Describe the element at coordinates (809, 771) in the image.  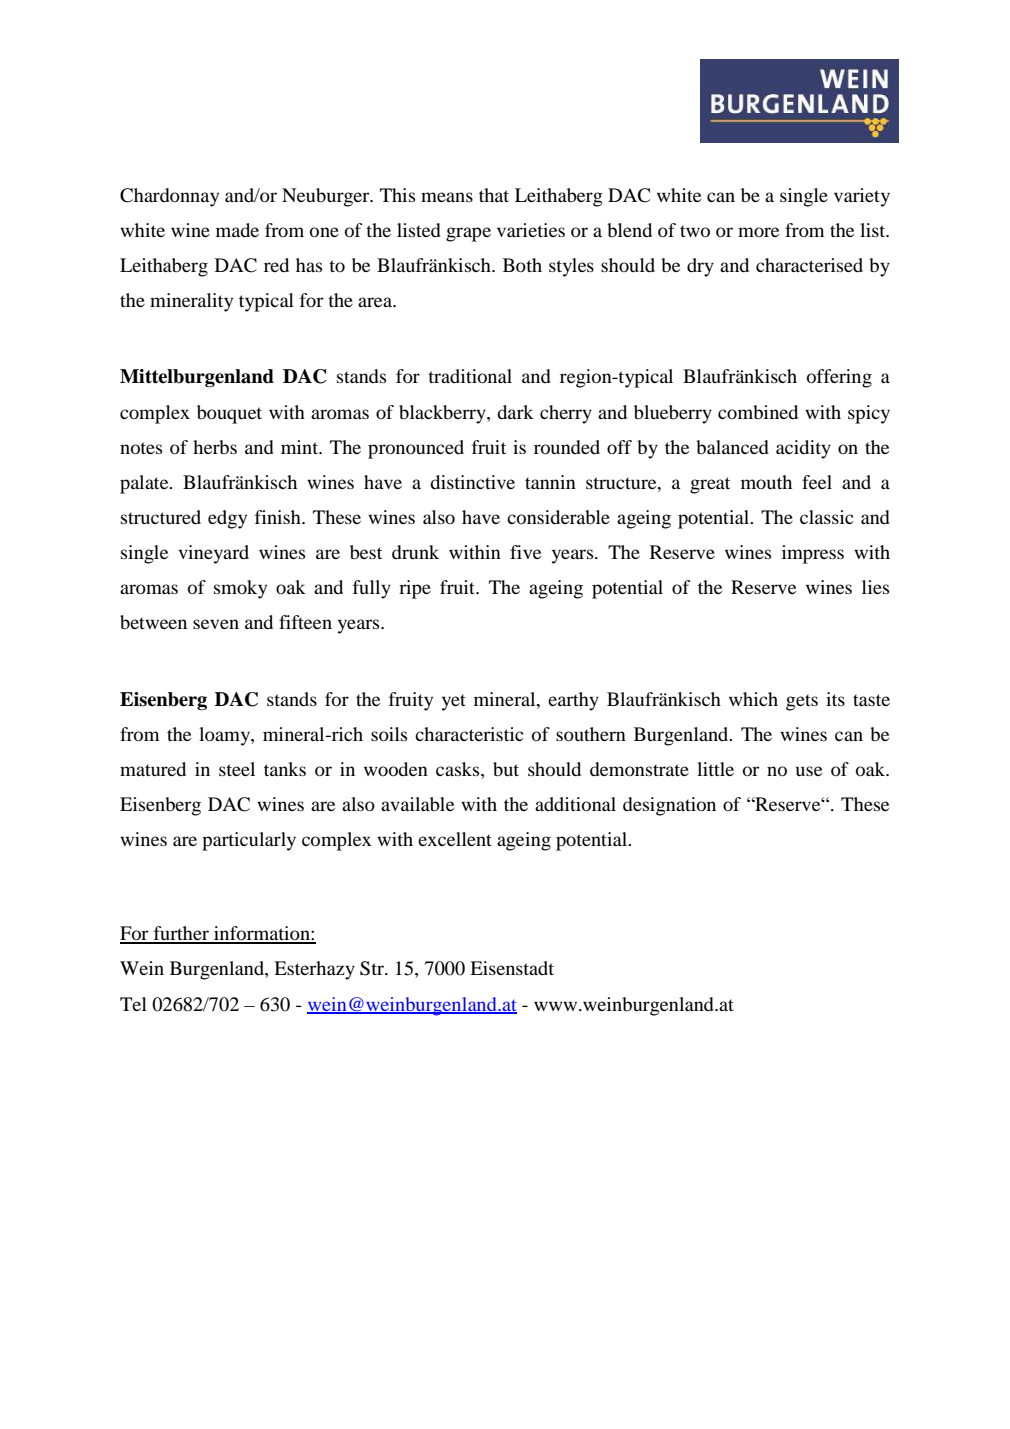
I see `use` at that location.
